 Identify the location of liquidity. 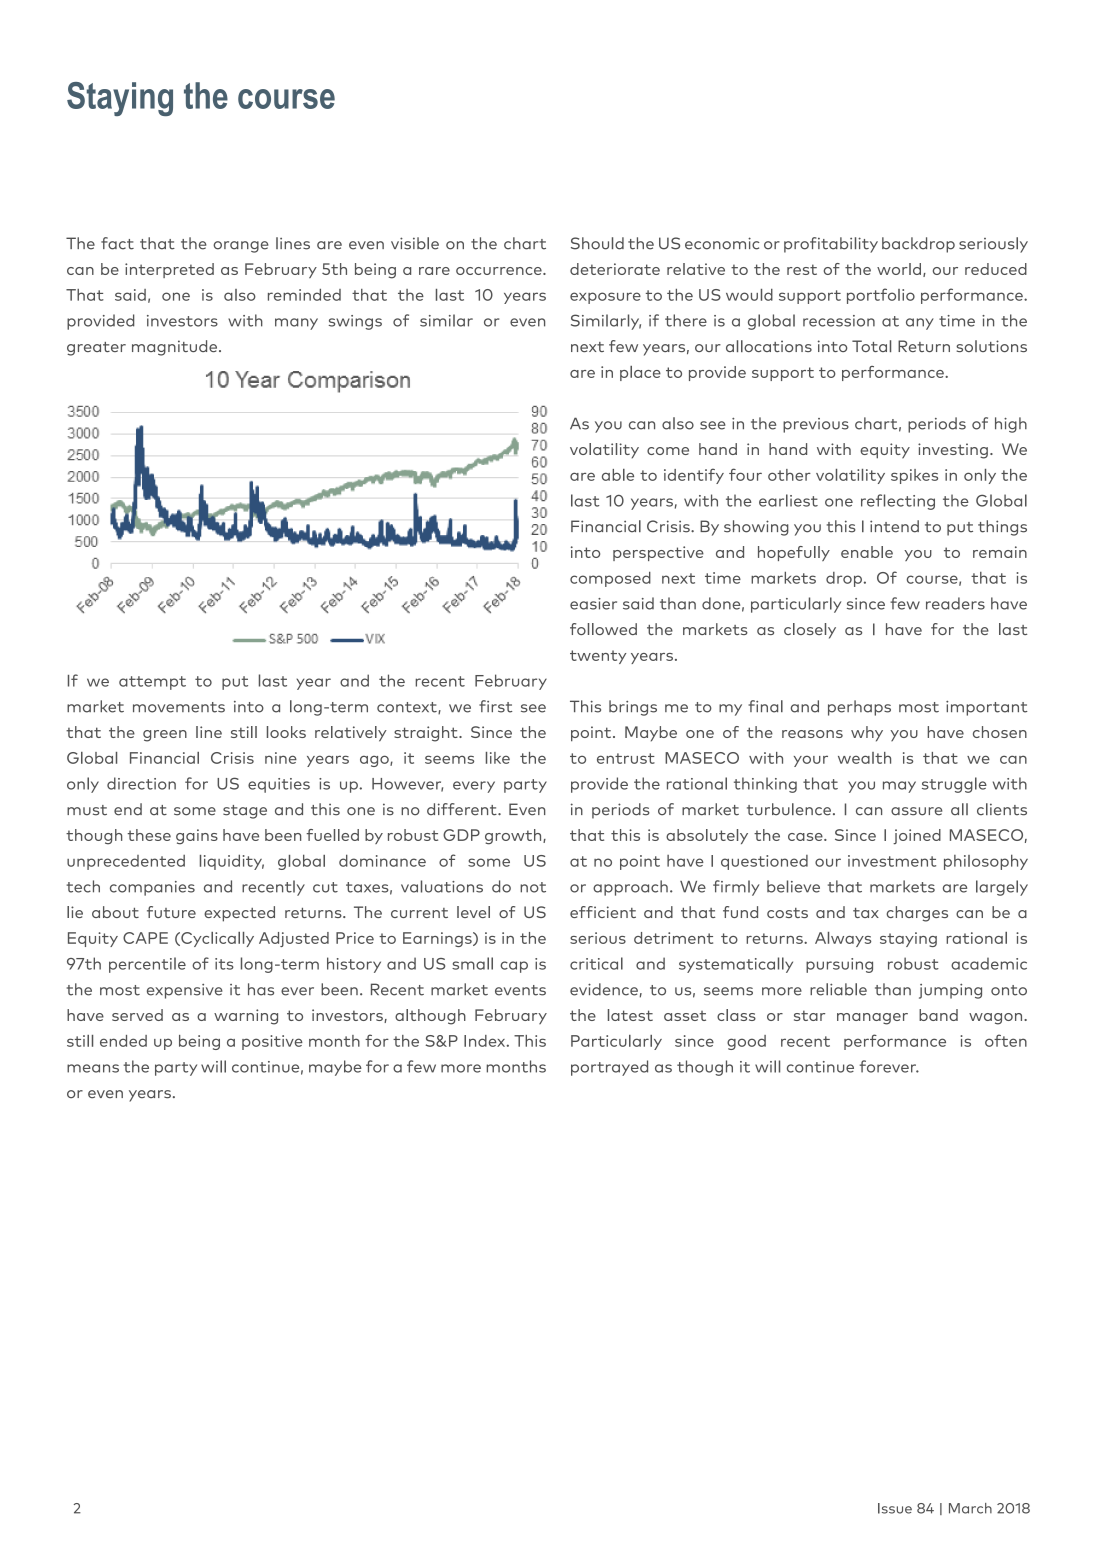
(232, 862).
